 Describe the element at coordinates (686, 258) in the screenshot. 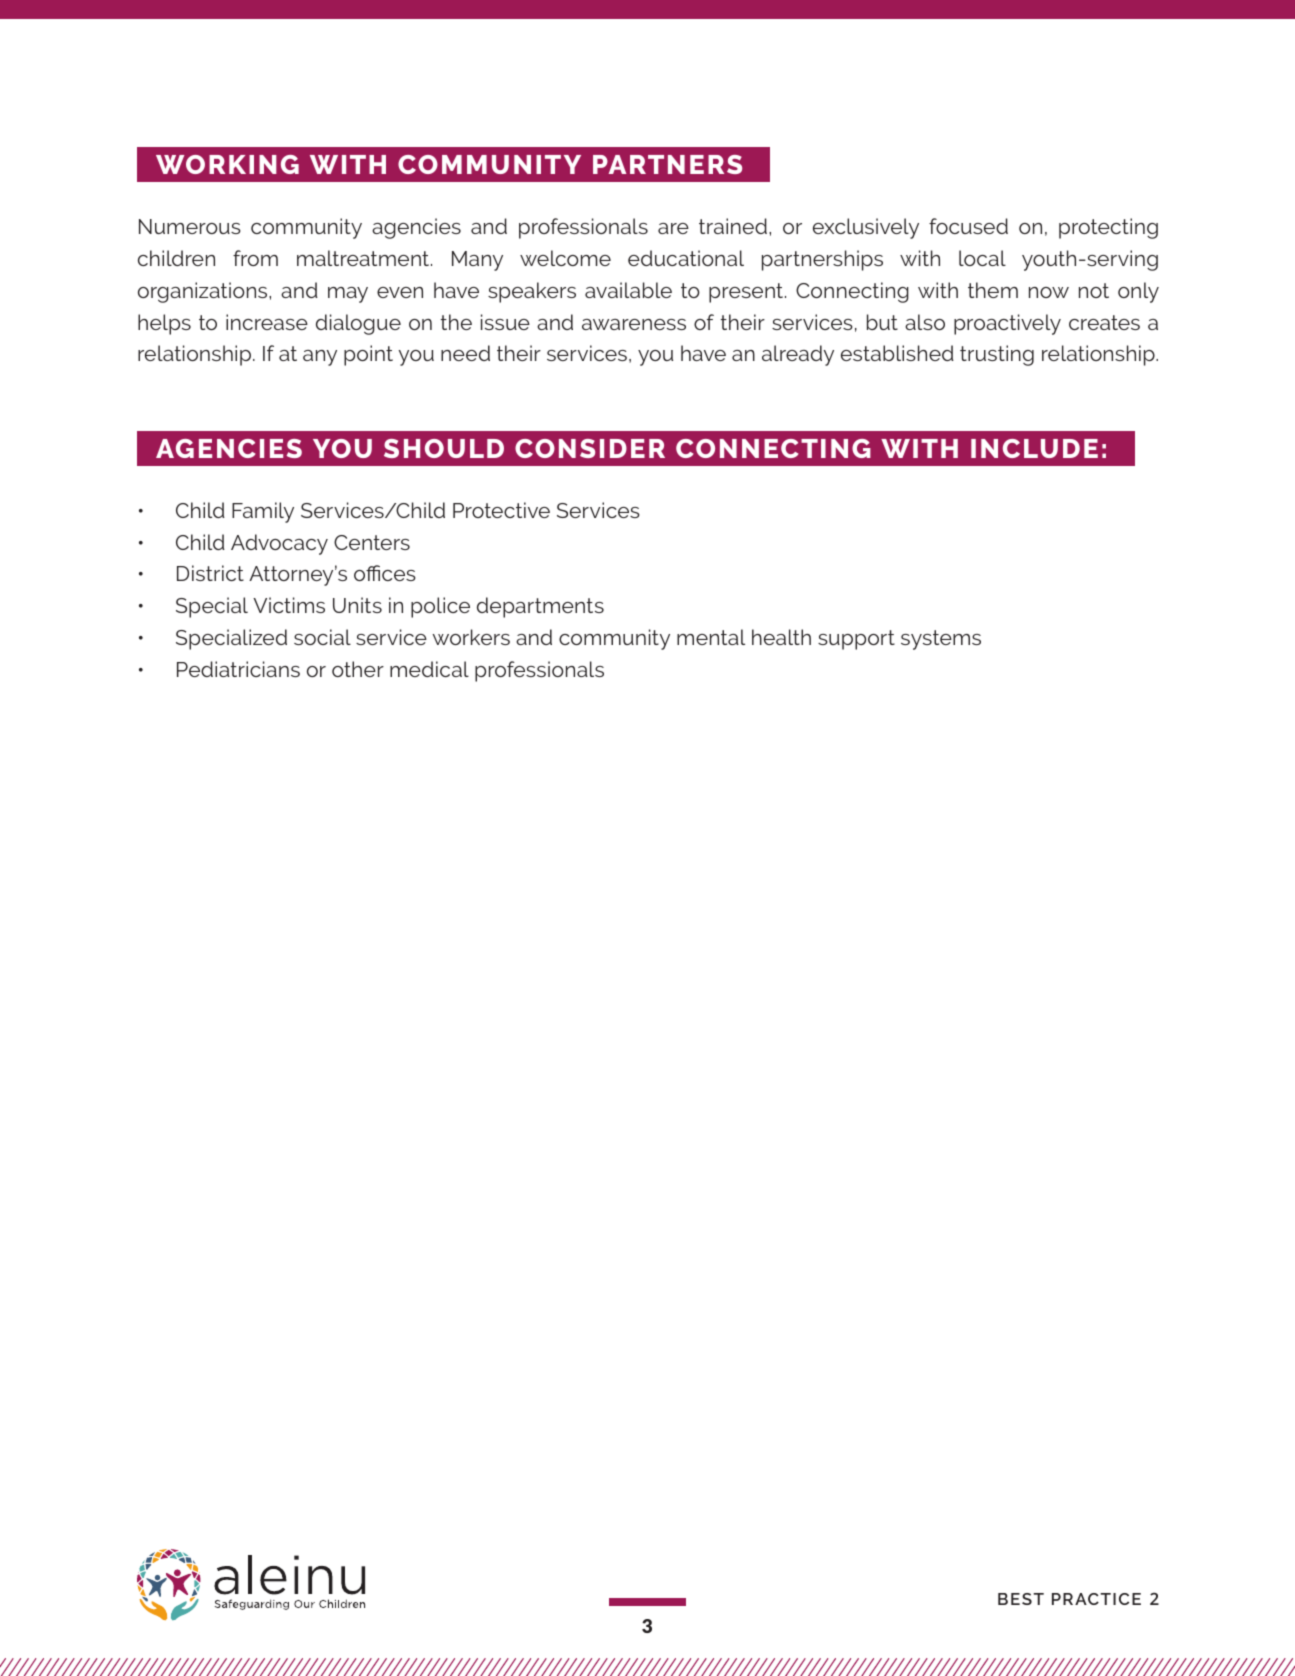

I see `educational` at that location.
